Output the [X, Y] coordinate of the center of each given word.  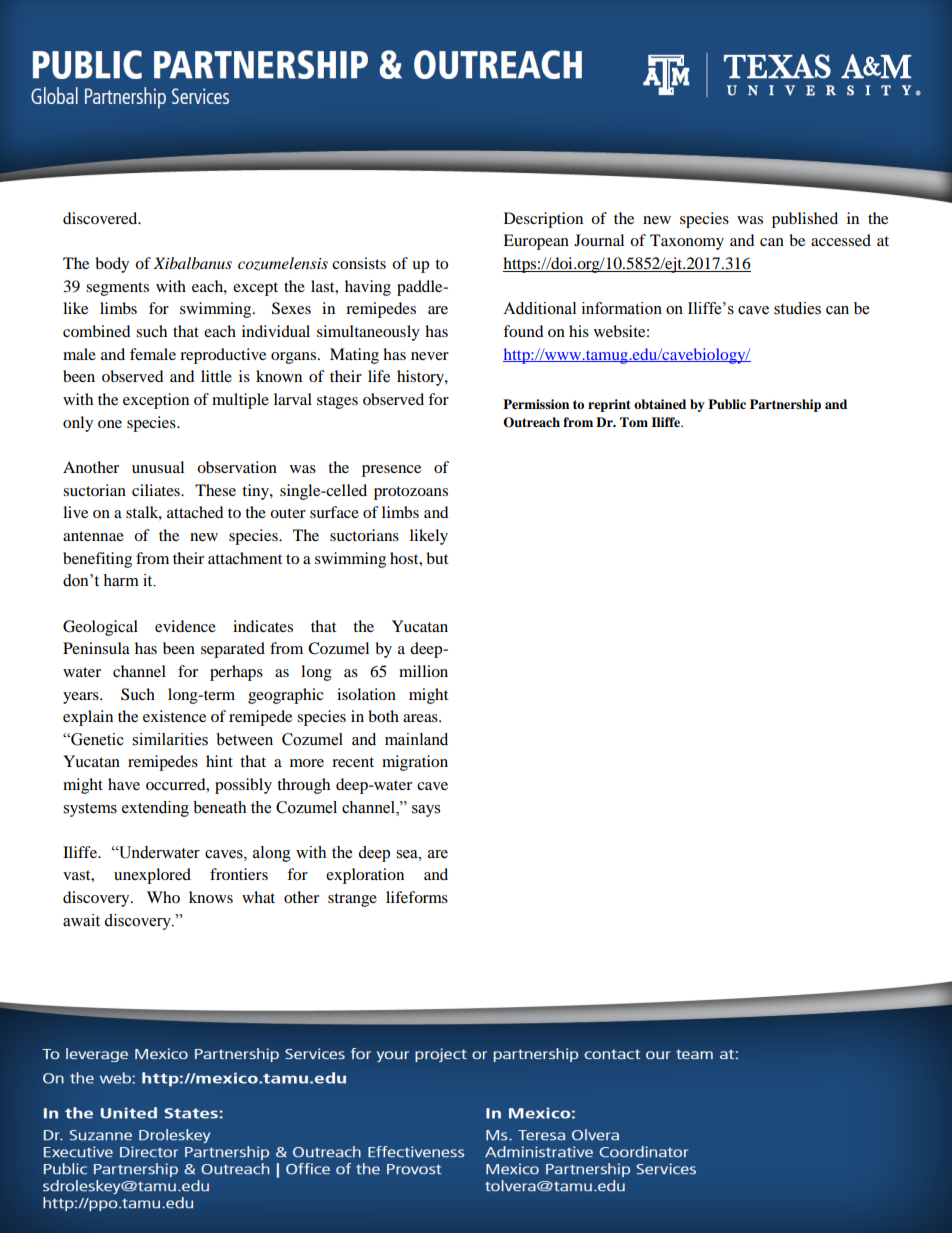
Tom [634, 422]
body [112, 265]
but [437, 558]
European [536, 242]
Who [163, 897]
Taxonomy [687, 242]
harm [121, 580]
